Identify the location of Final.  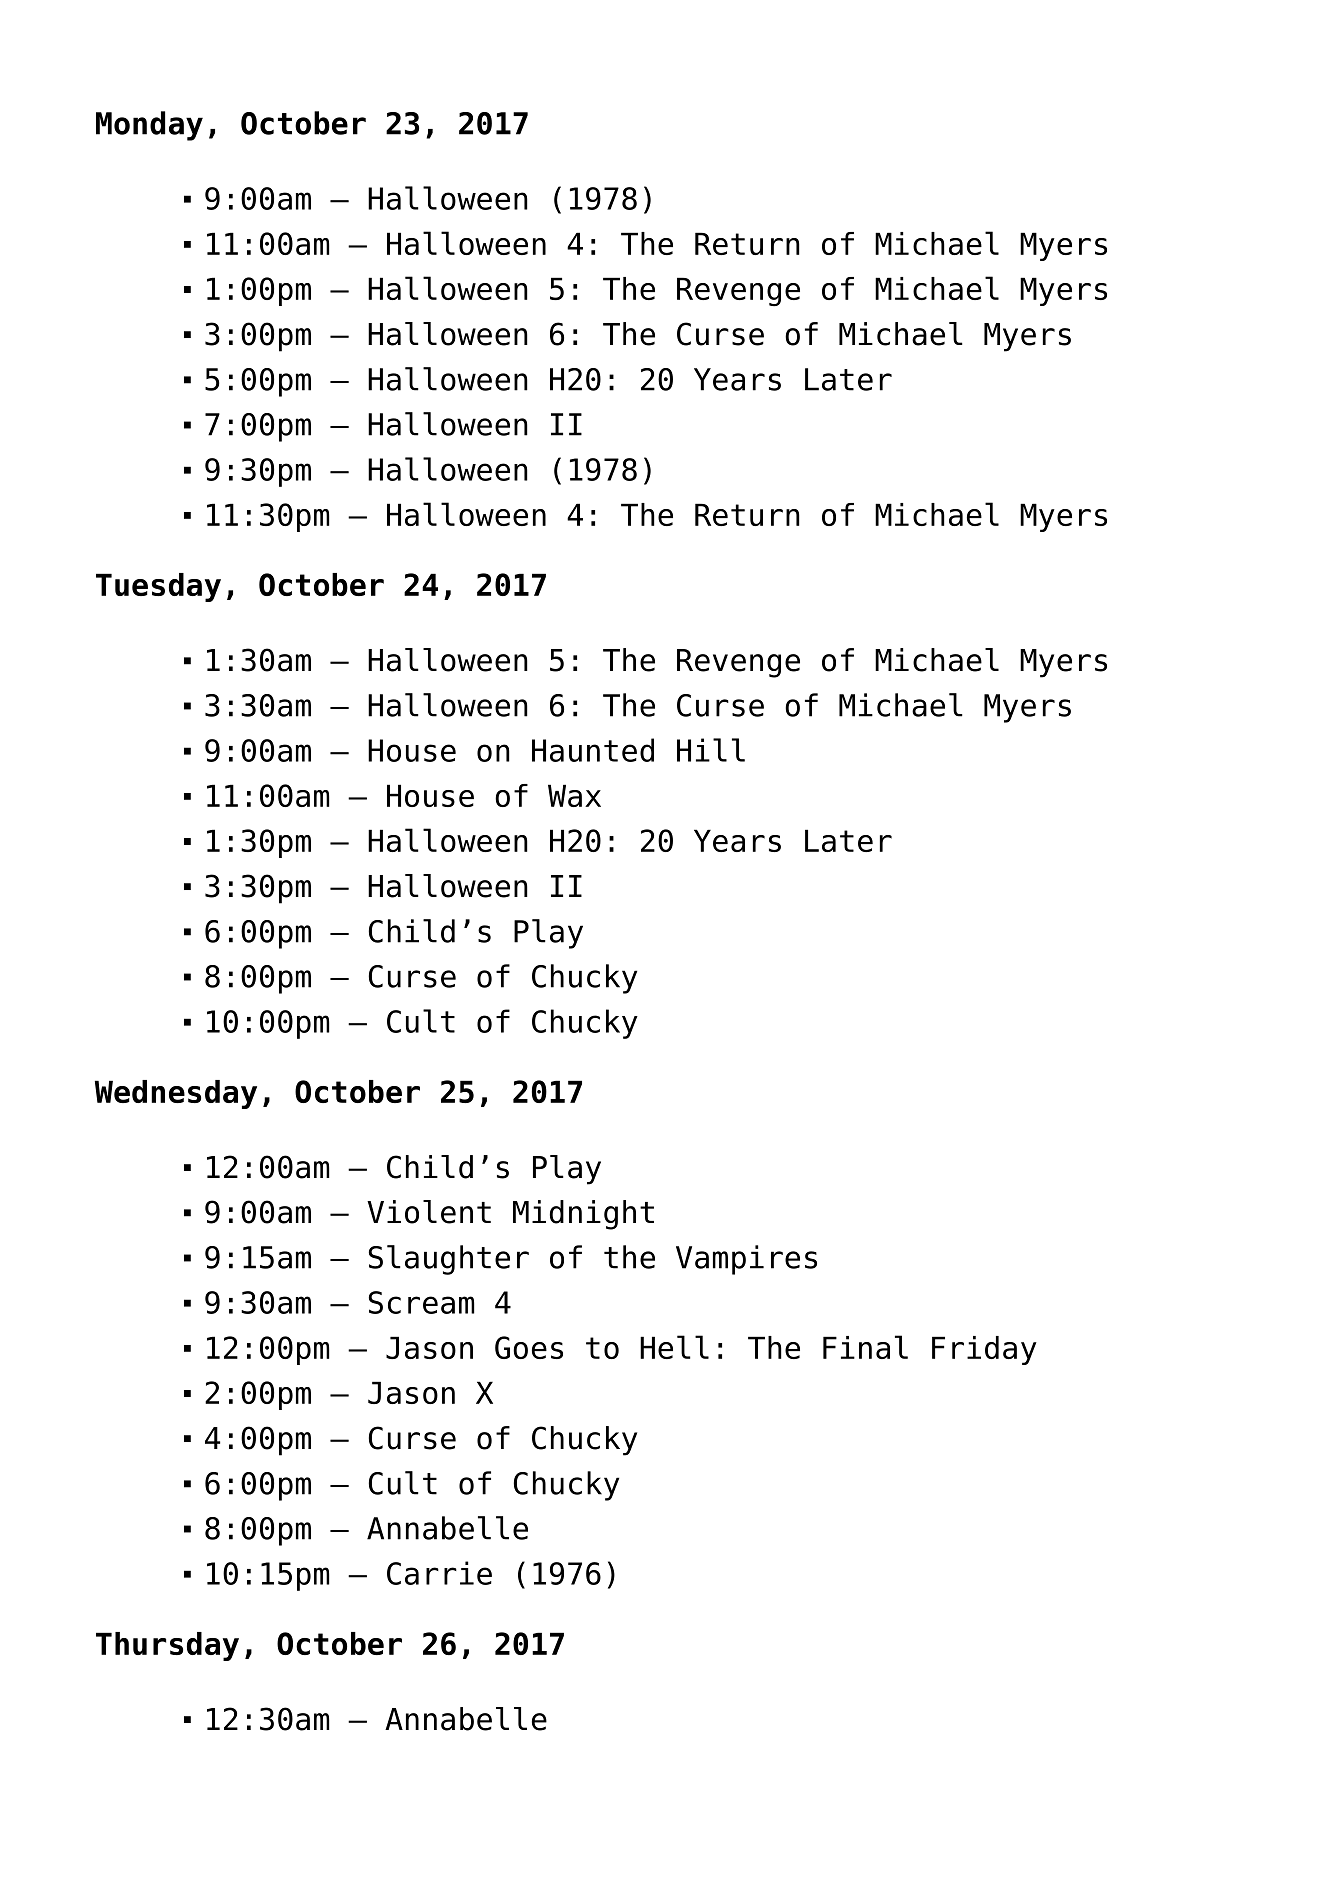
(865, 1347).
